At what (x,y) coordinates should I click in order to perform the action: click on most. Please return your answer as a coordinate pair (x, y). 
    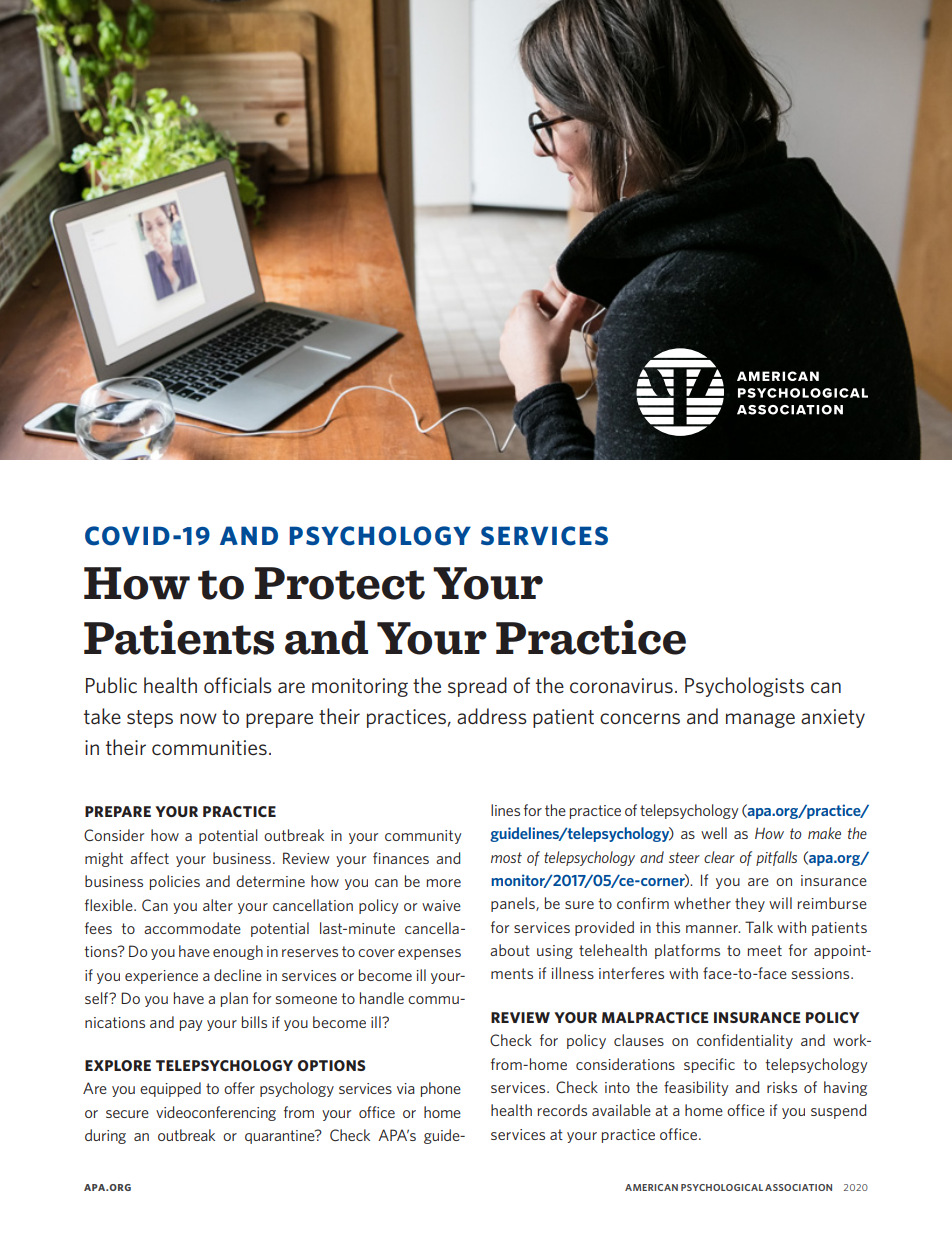
    Looking at the image, I should click on (506, 857).
